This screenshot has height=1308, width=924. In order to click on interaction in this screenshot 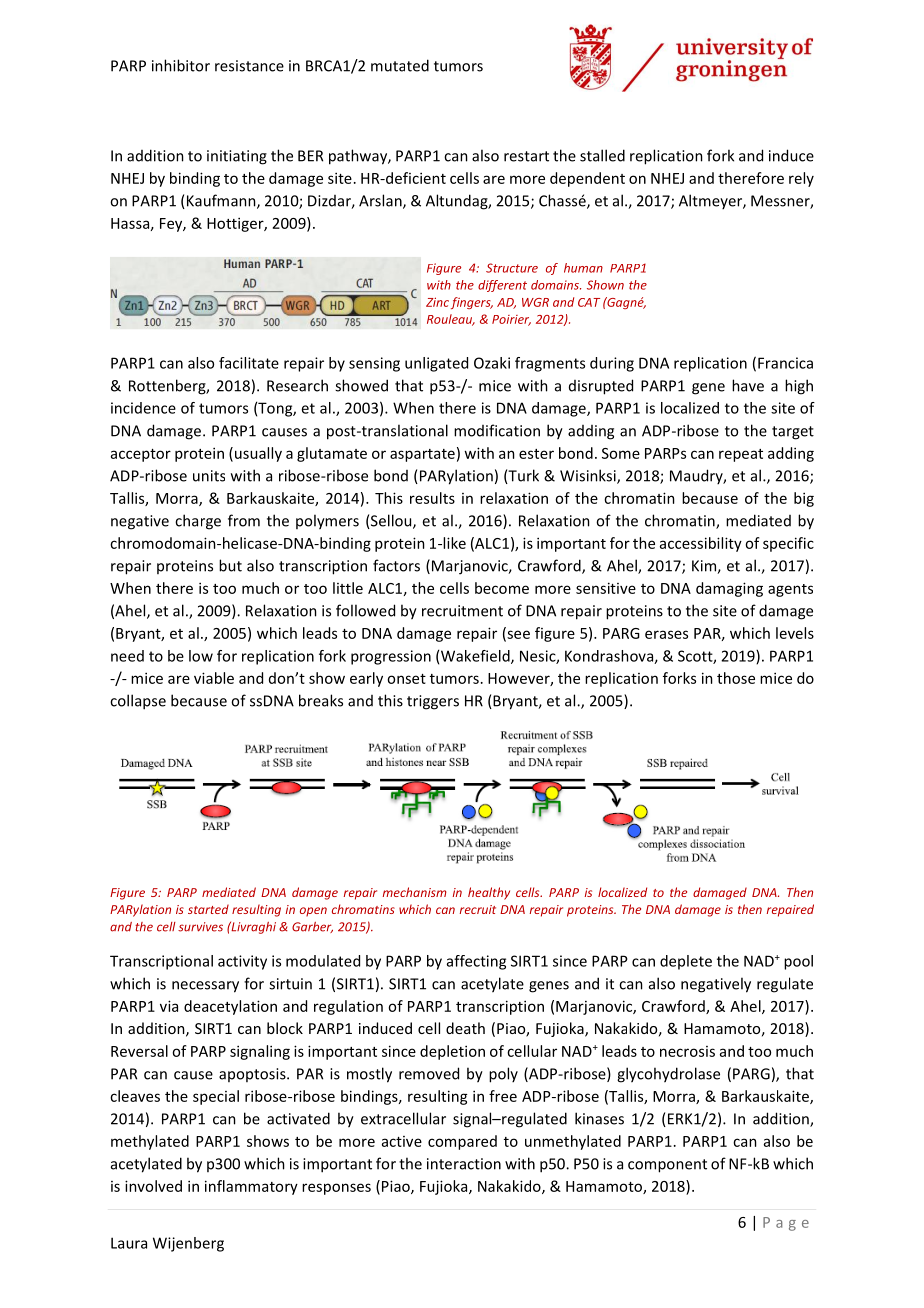, I will do `click(464, 1164)`.
